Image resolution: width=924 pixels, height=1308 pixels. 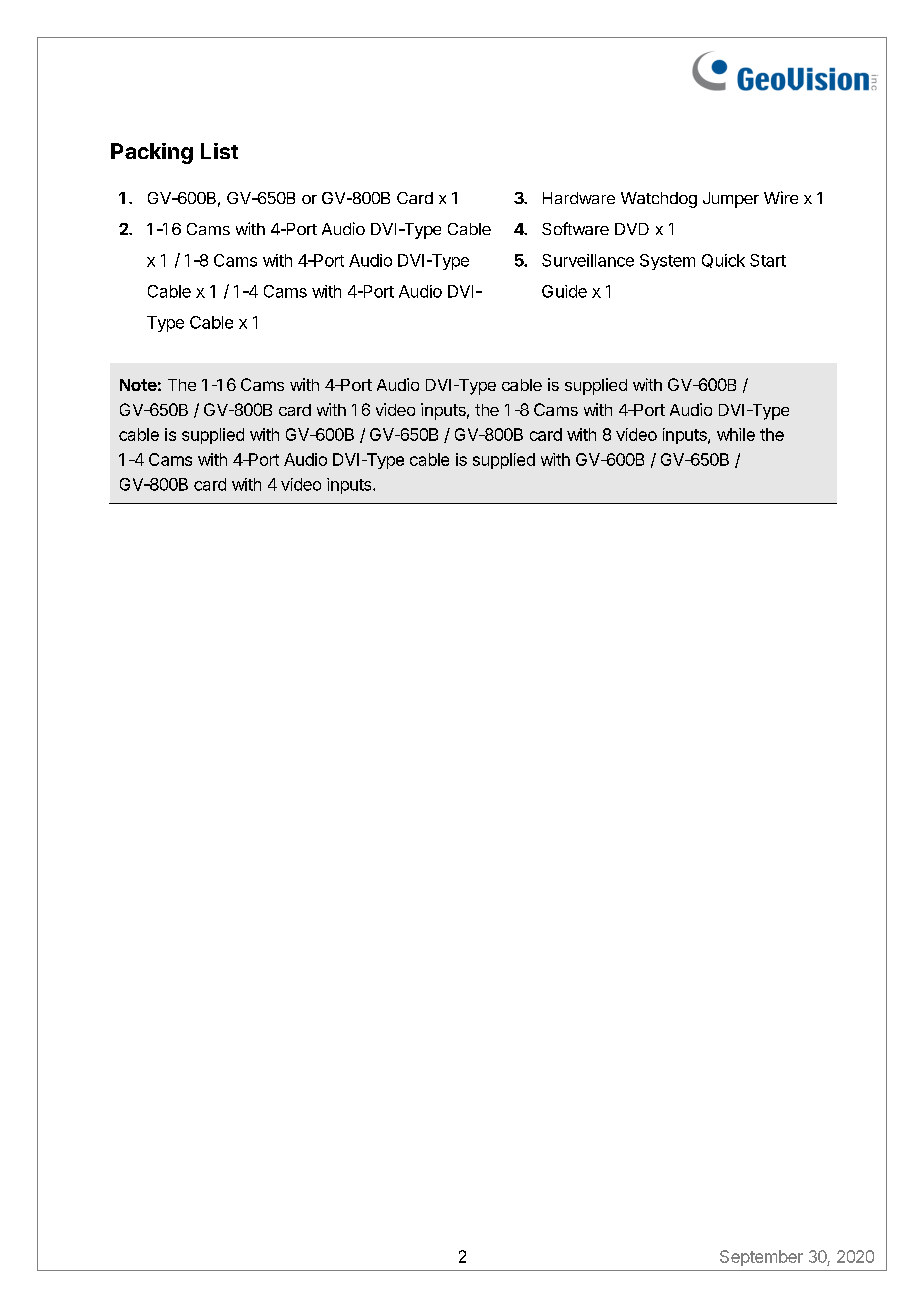 What do you see at coordinates (138, 385) in the page?
I see `Note` at bounding box center [138, 385].
